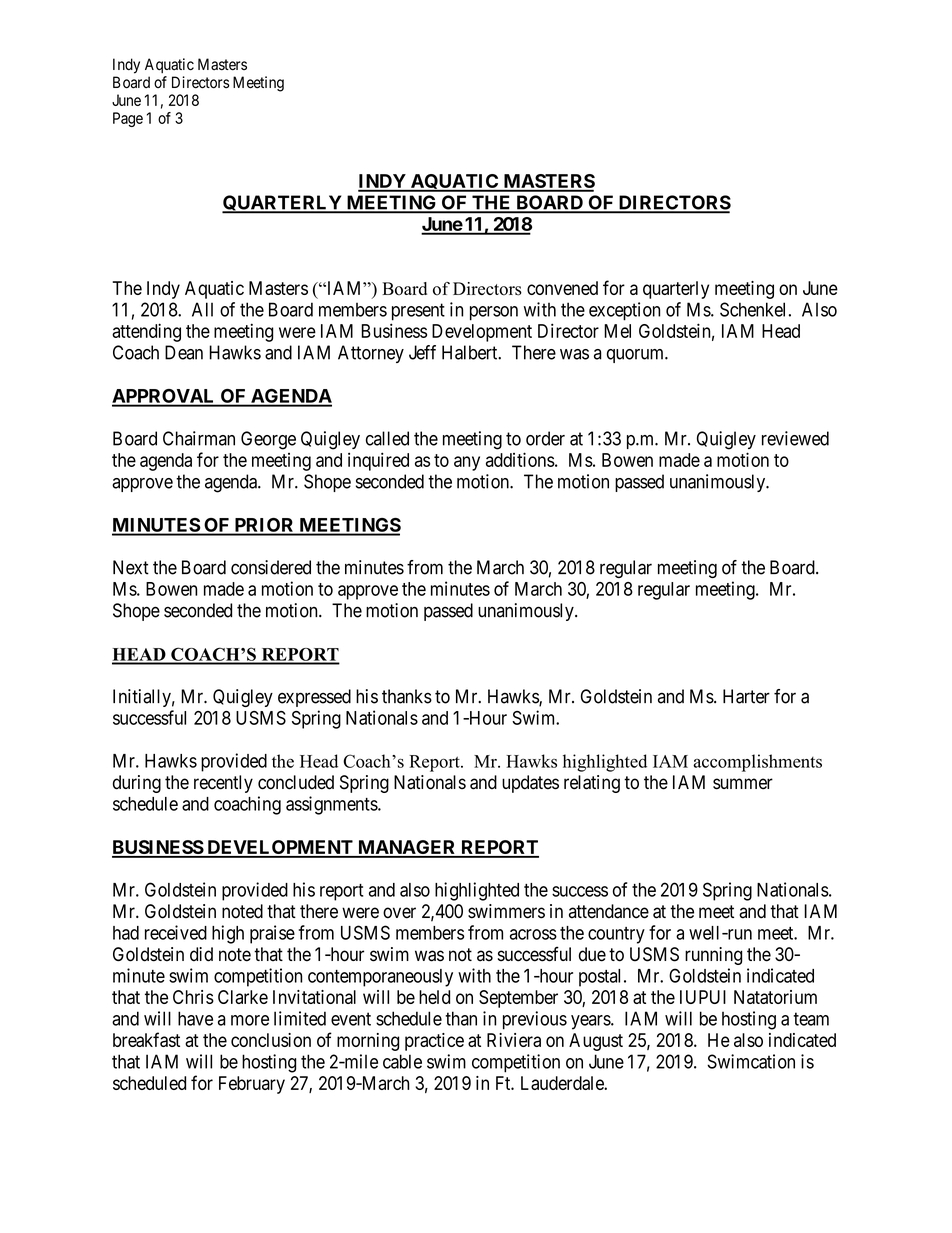  What do you see at coordinates (195, 1018) in the screenshot?
I see `have` at bounding box center [195, 1018].
